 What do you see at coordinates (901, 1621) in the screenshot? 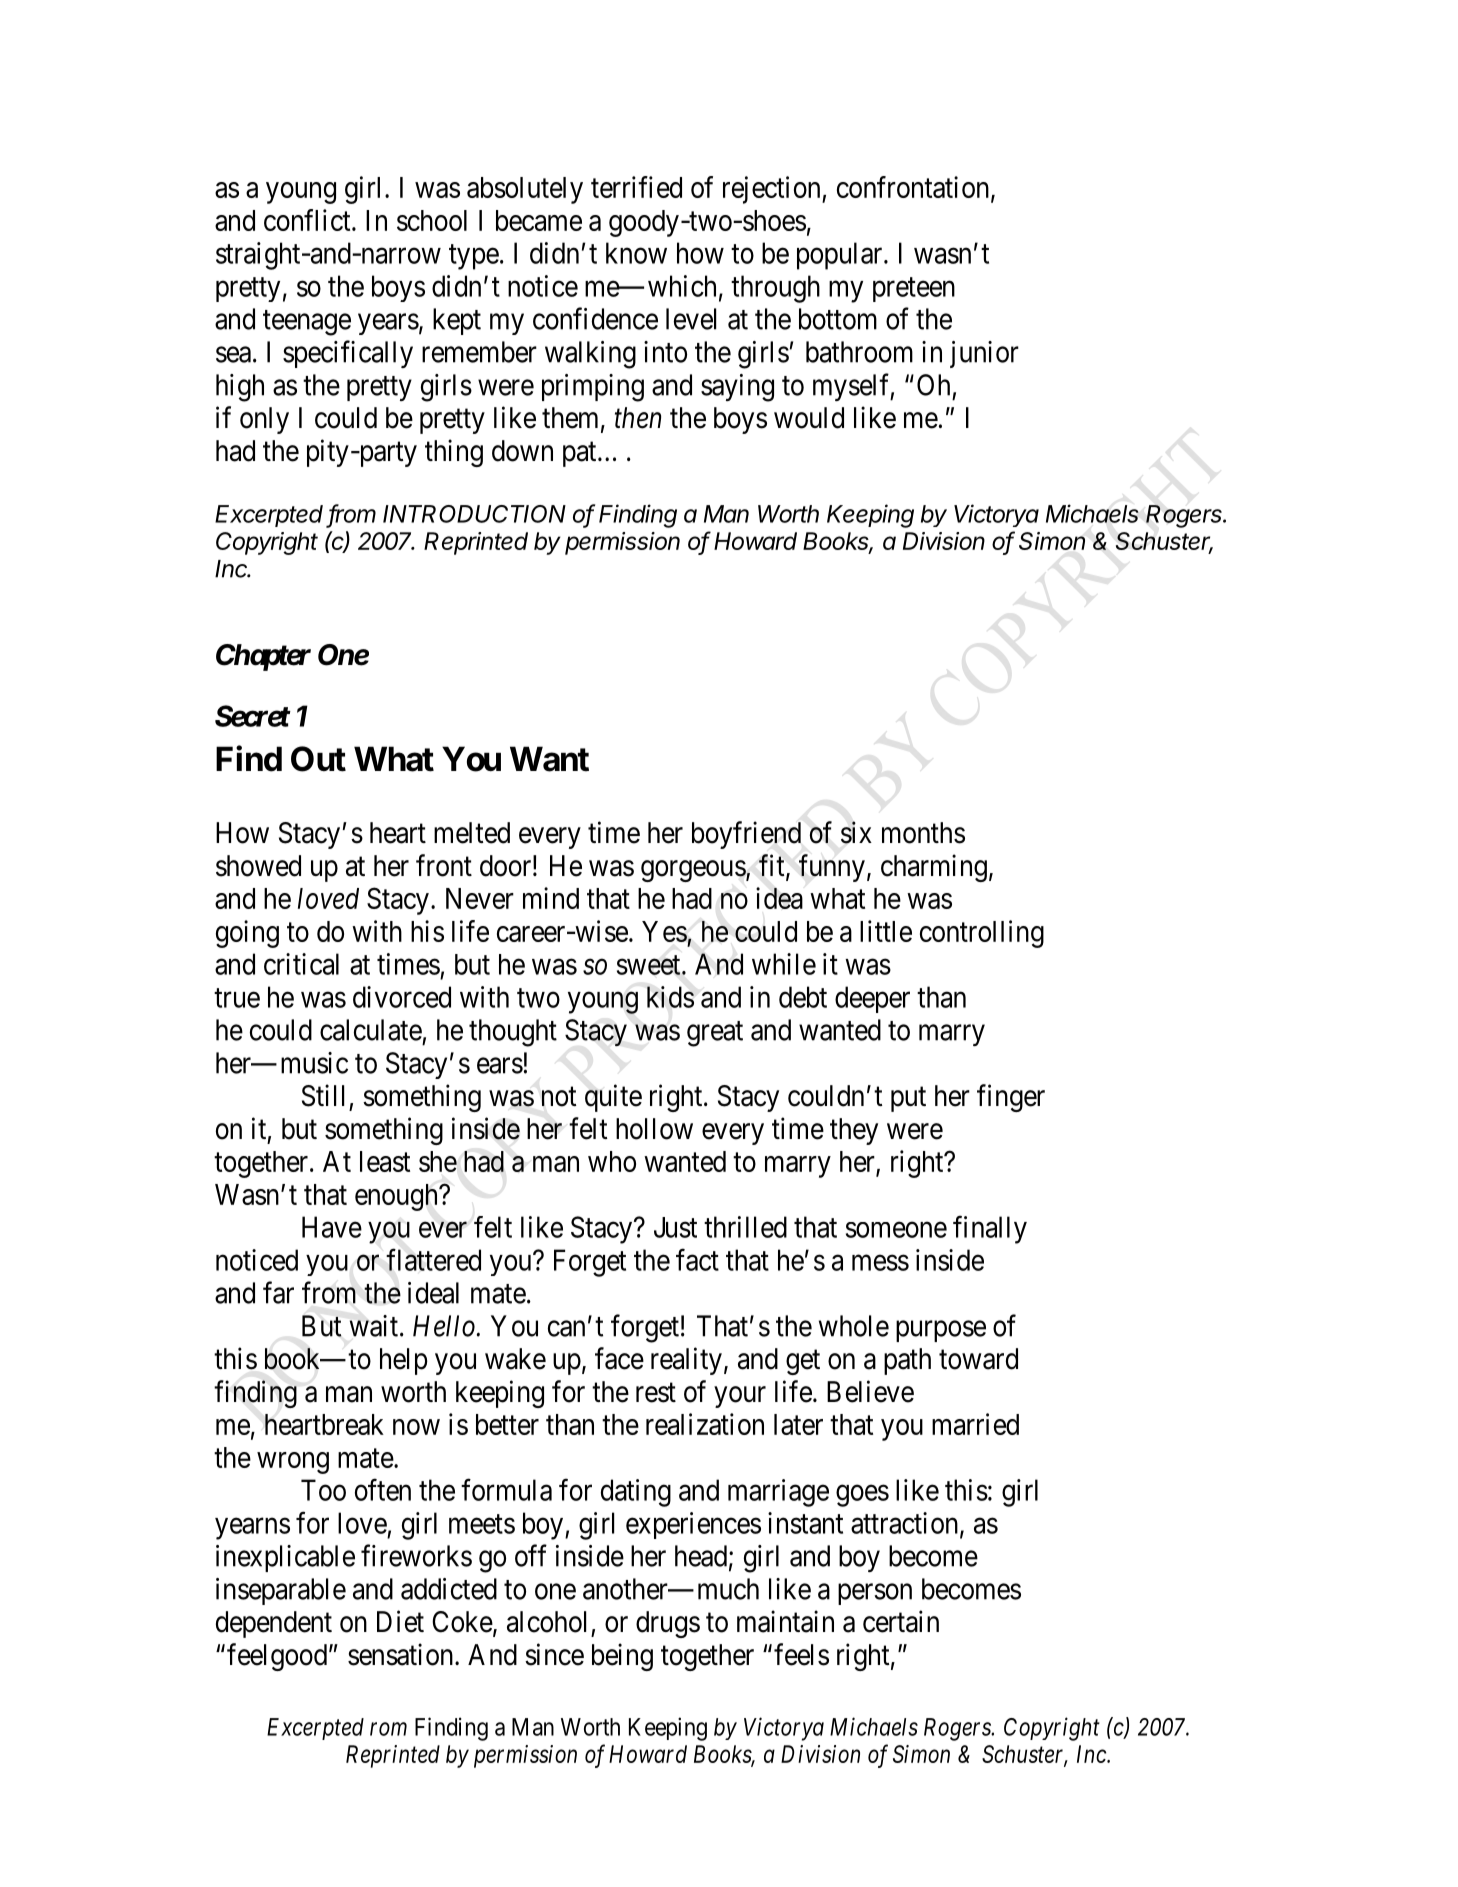
I see `certain` at bounding box center [901, 1621].
